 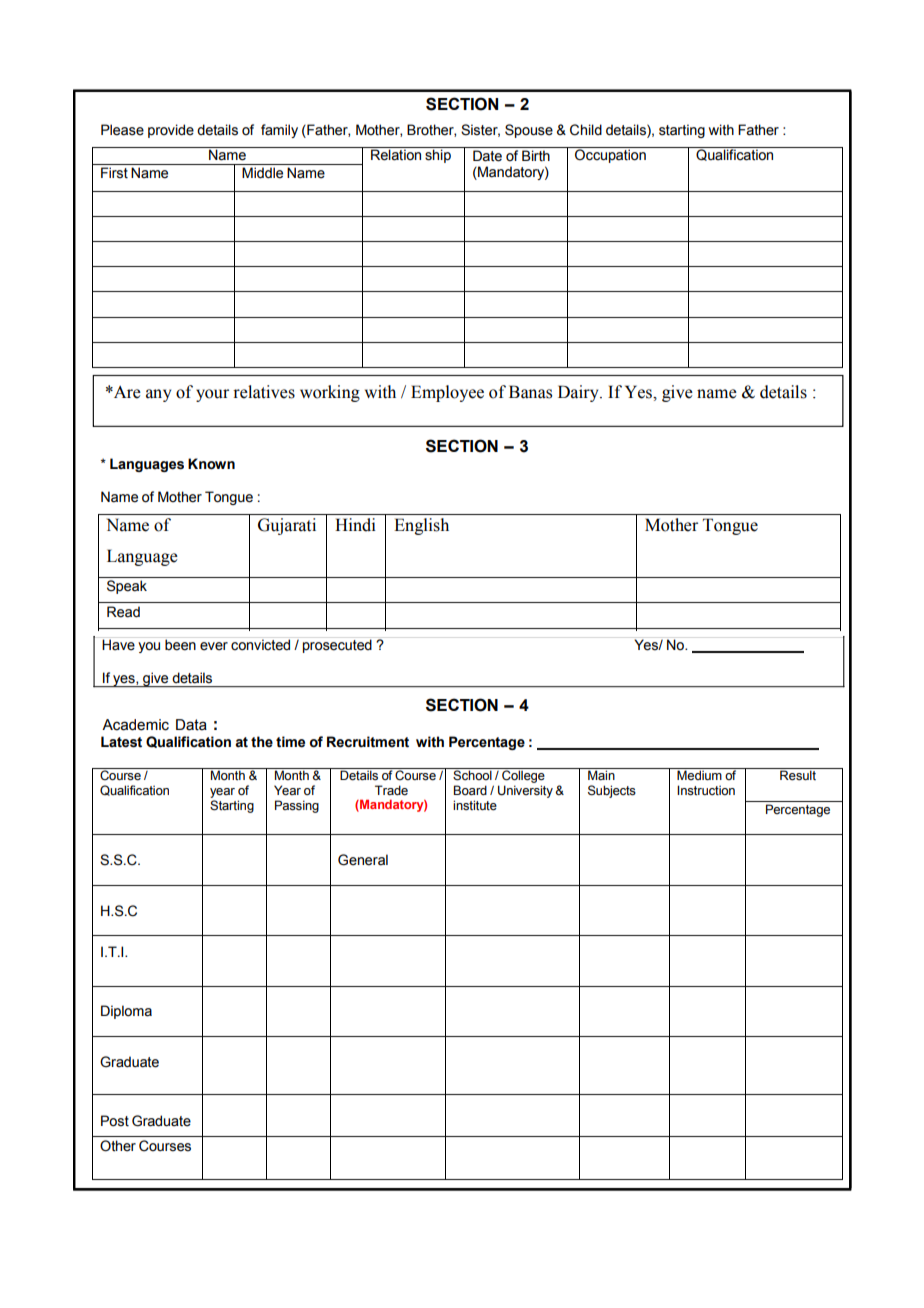 What do you see at coordinates (706, 790) in the page?
I see `Instruction` at bounding box center [706, 790].
